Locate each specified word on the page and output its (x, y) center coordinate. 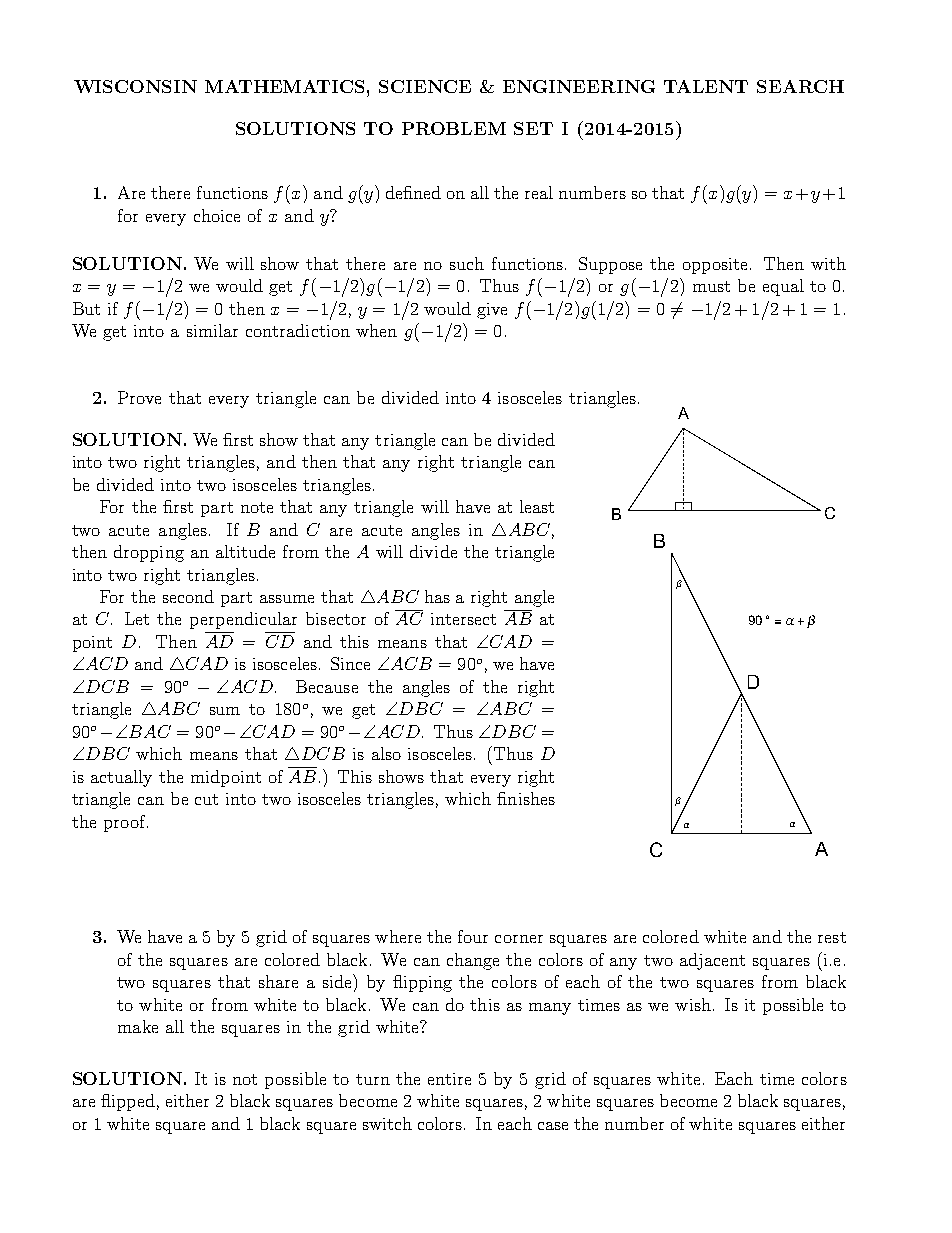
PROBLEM (454, 128)
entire (449, 1079)
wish (693, 1004)
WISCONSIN (135, 86)
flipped (128, 1102)
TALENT (706, 86)
